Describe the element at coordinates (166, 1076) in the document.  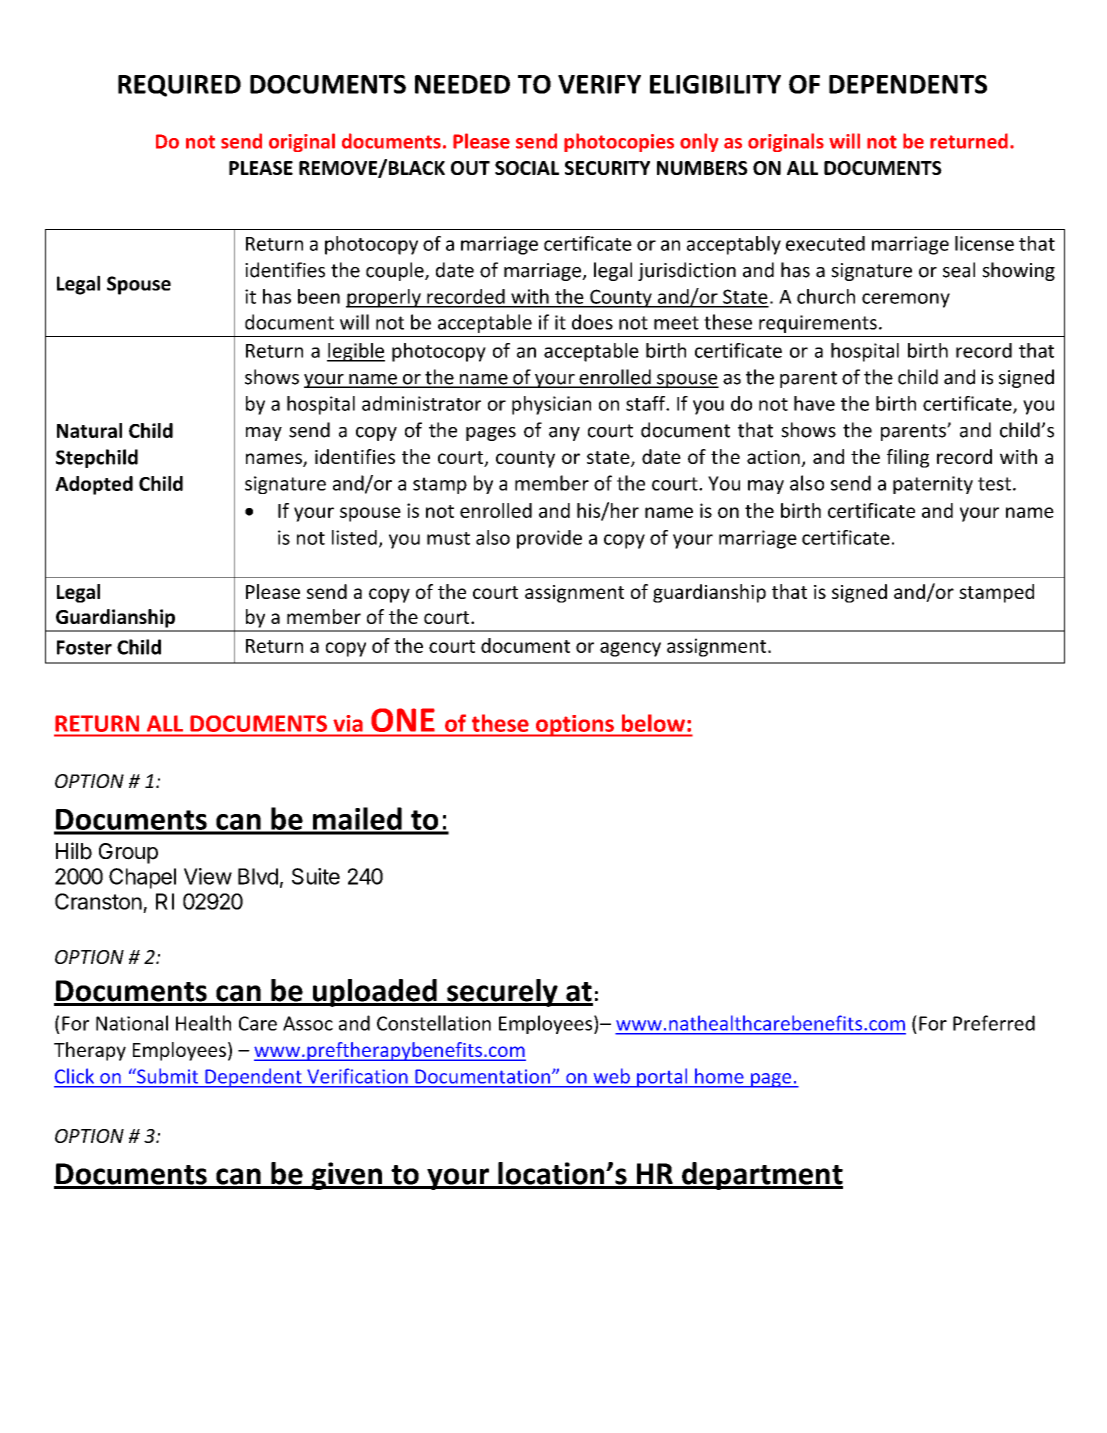
I see `Submit` at that location.
